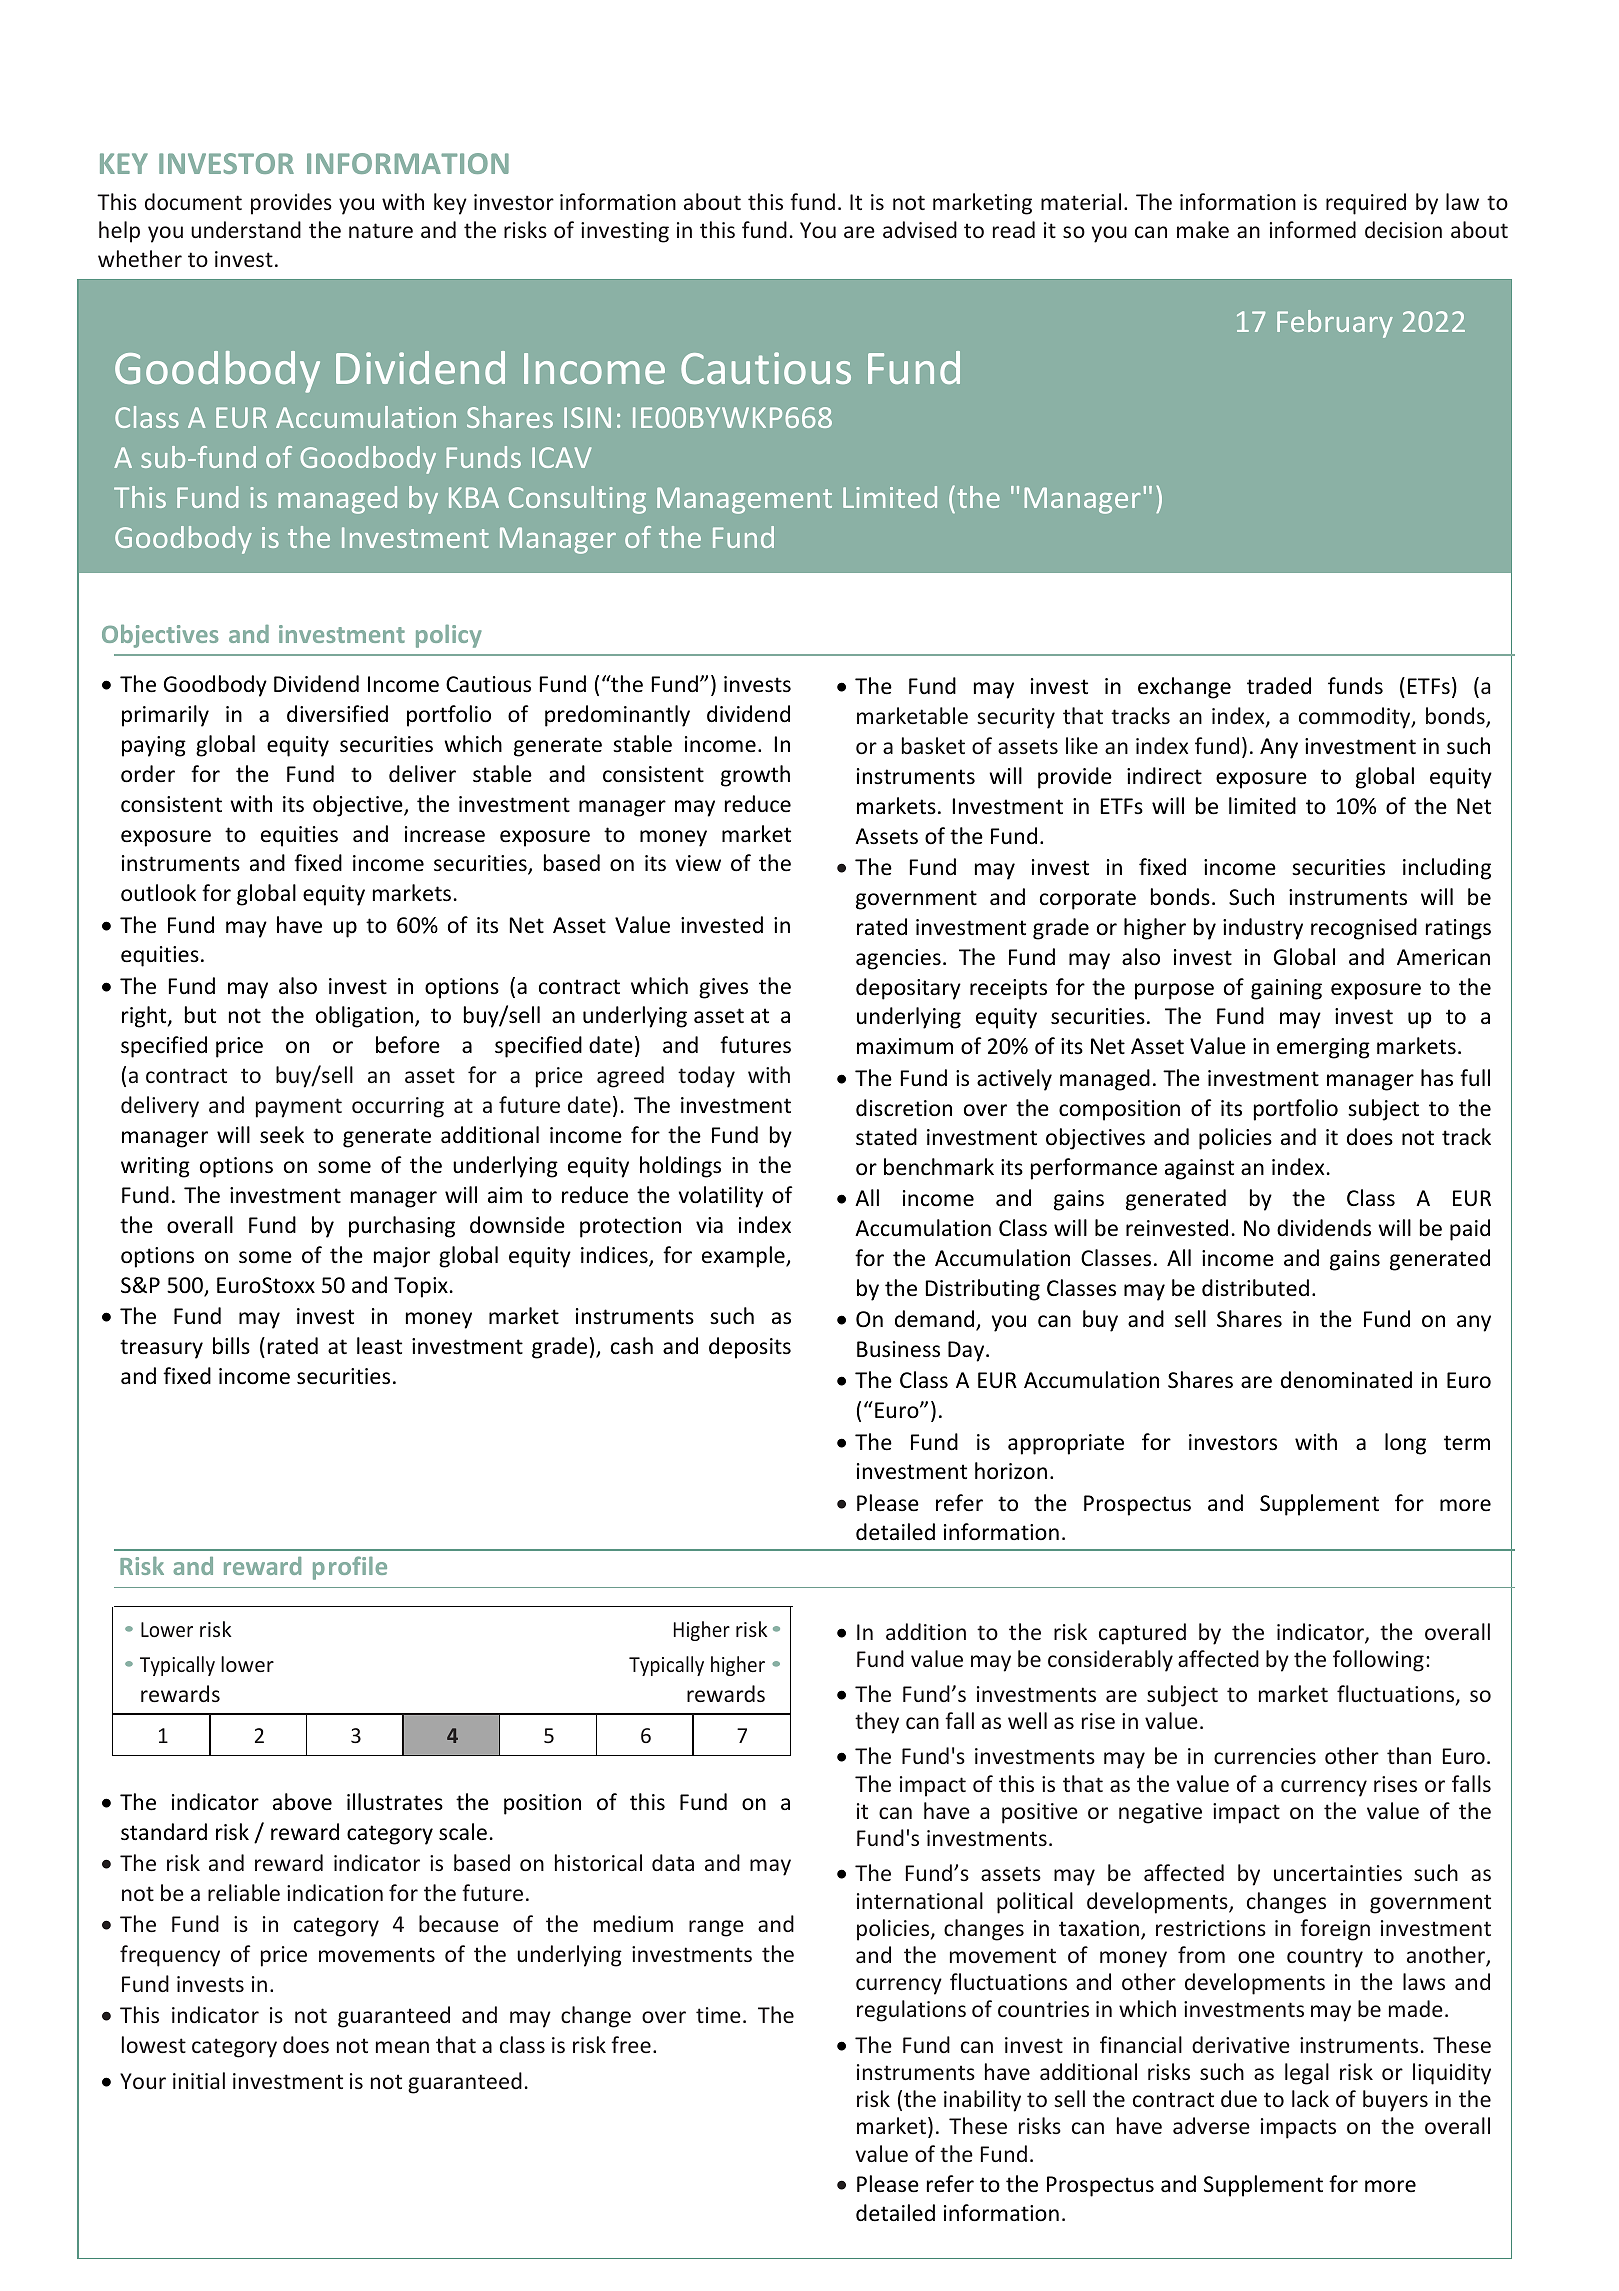 The width and height of the page is (1619, 2291). I want to click on initial, so click(199, 2080).
